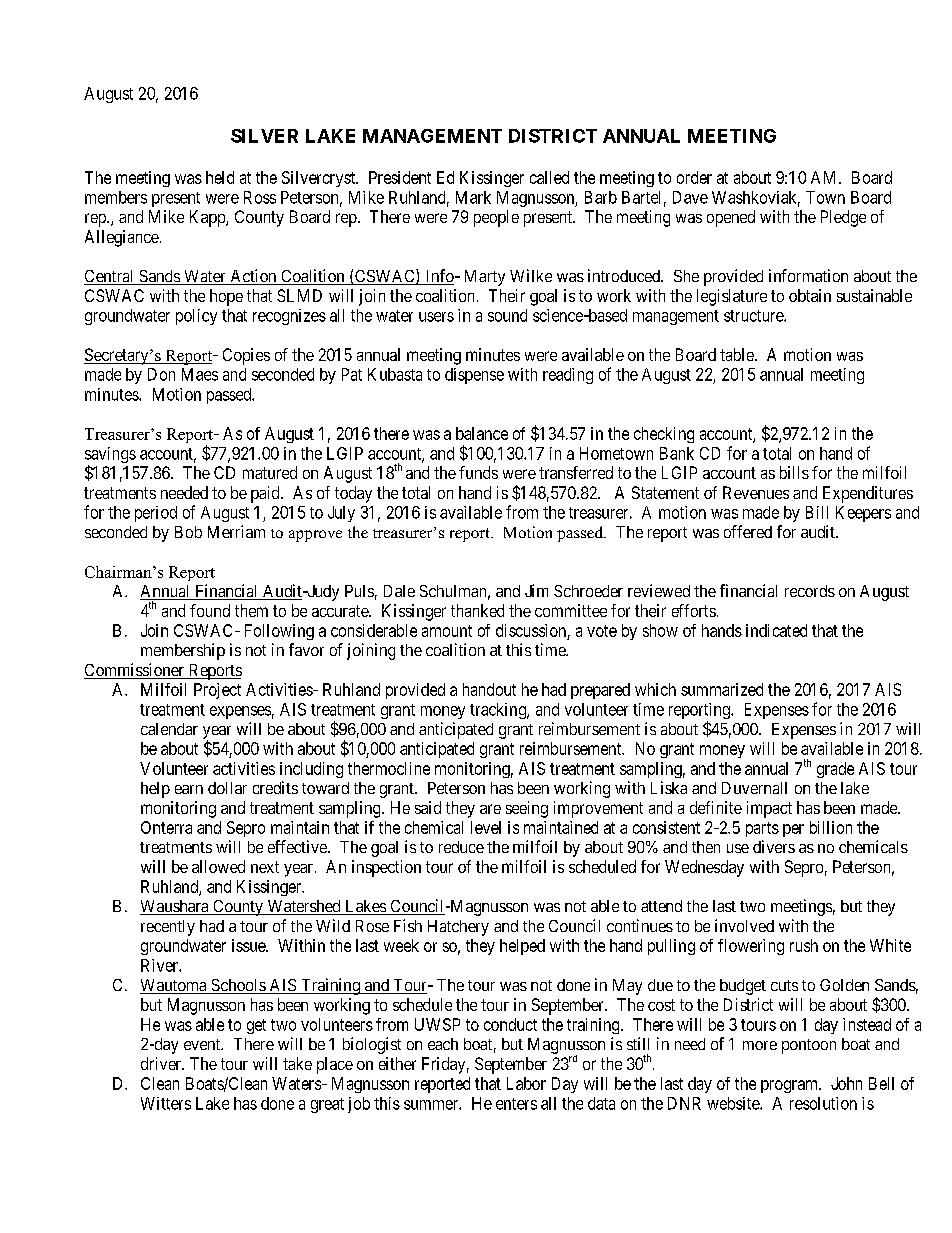 The image size is (952, 1233). What do you see at coordinates (220, 177) in the document?
I see `held` at bounding box center [220, 177].
